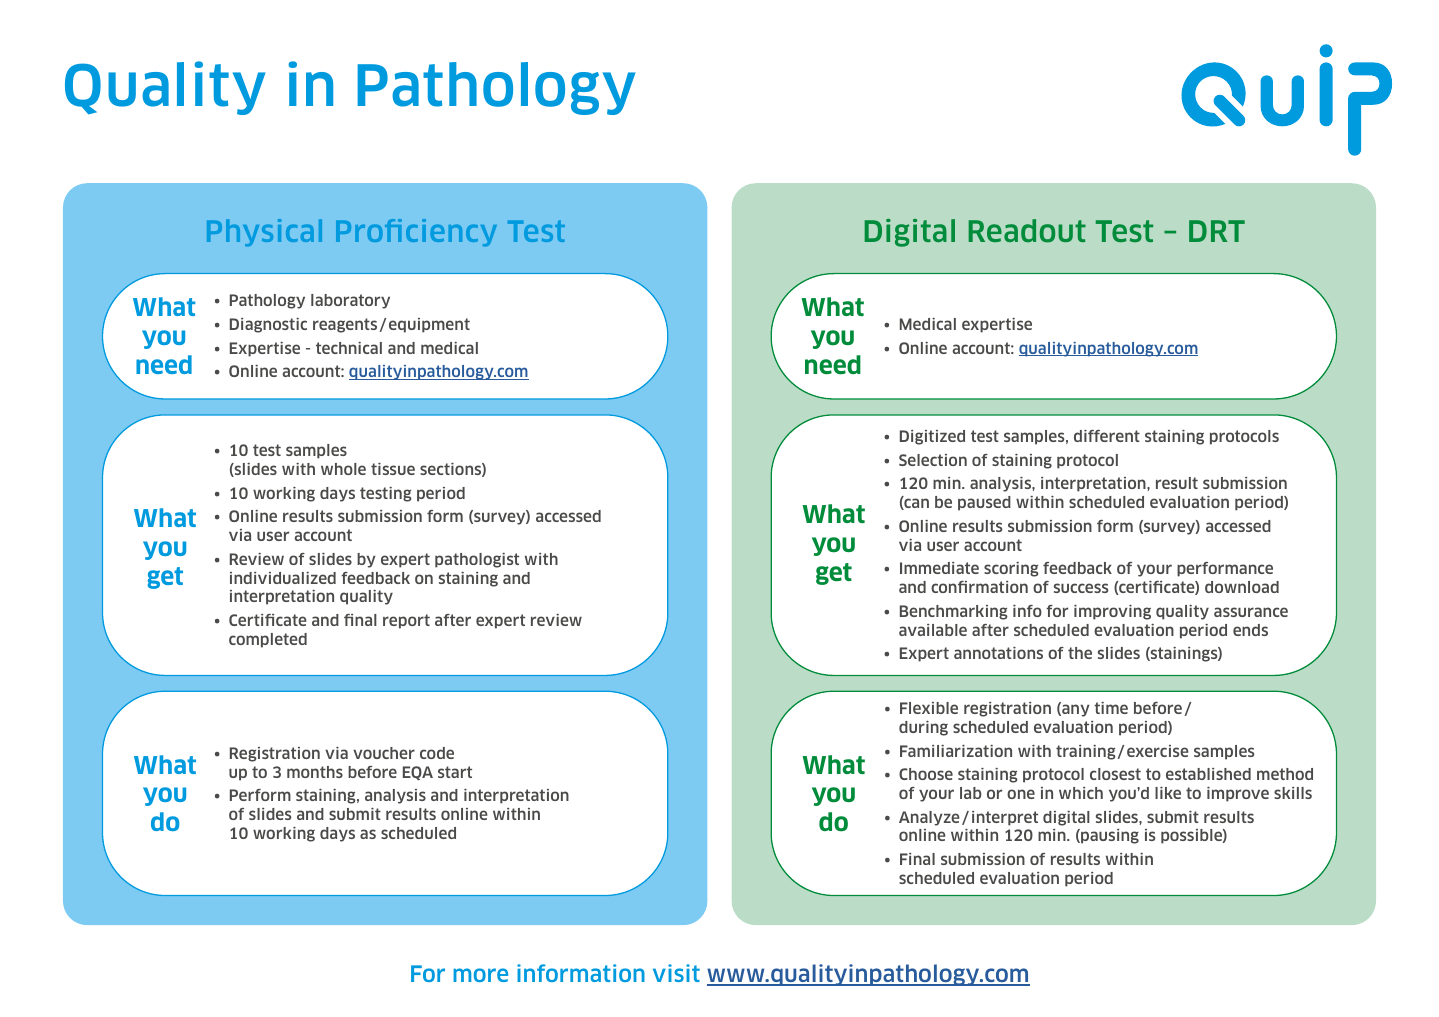 This screenshot has width=1439, height=1017. I want to click on Choose, so click(926, 774).
